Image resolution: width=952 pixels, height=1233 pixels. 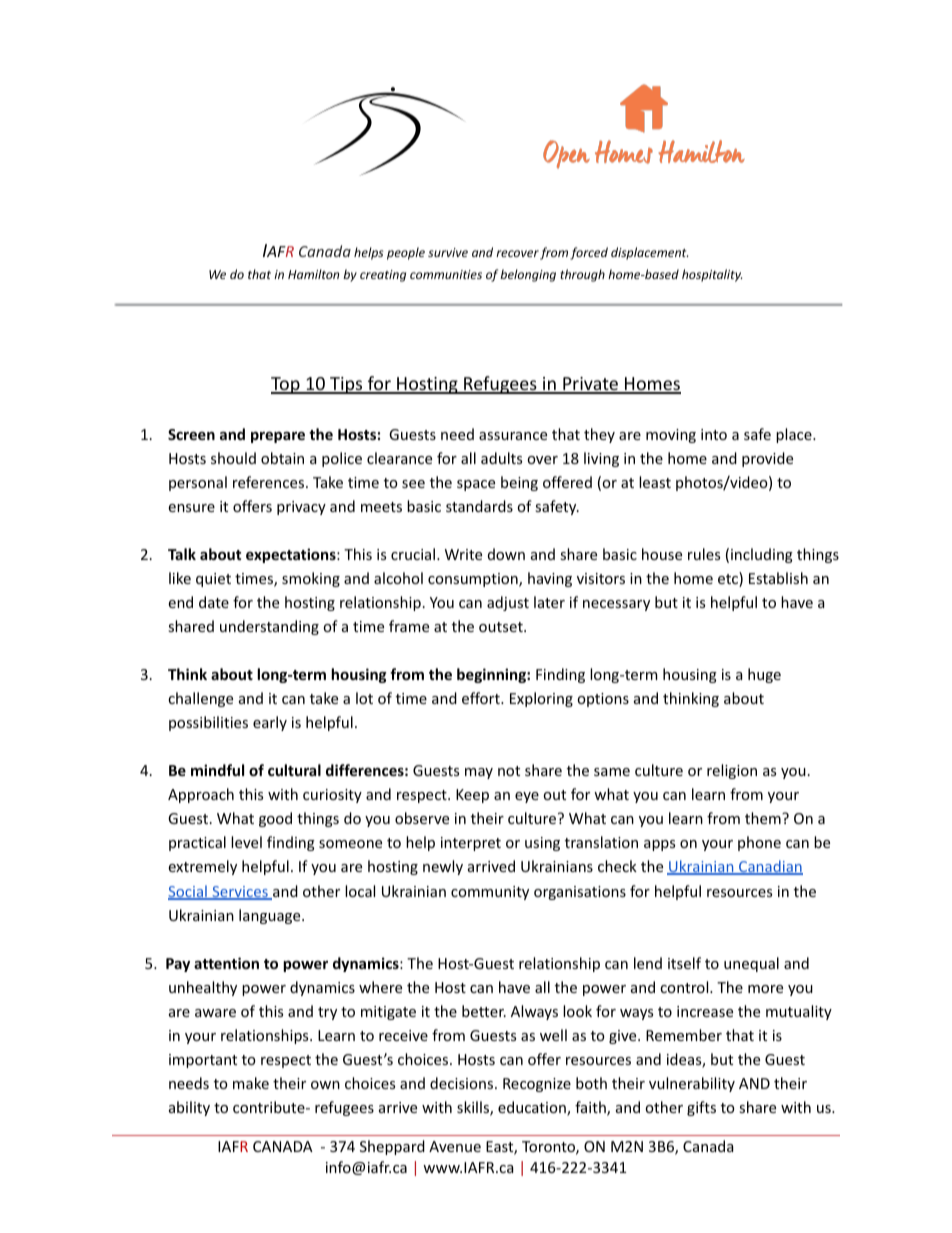 I want to click on interpret, so click(x=471, y=844).
